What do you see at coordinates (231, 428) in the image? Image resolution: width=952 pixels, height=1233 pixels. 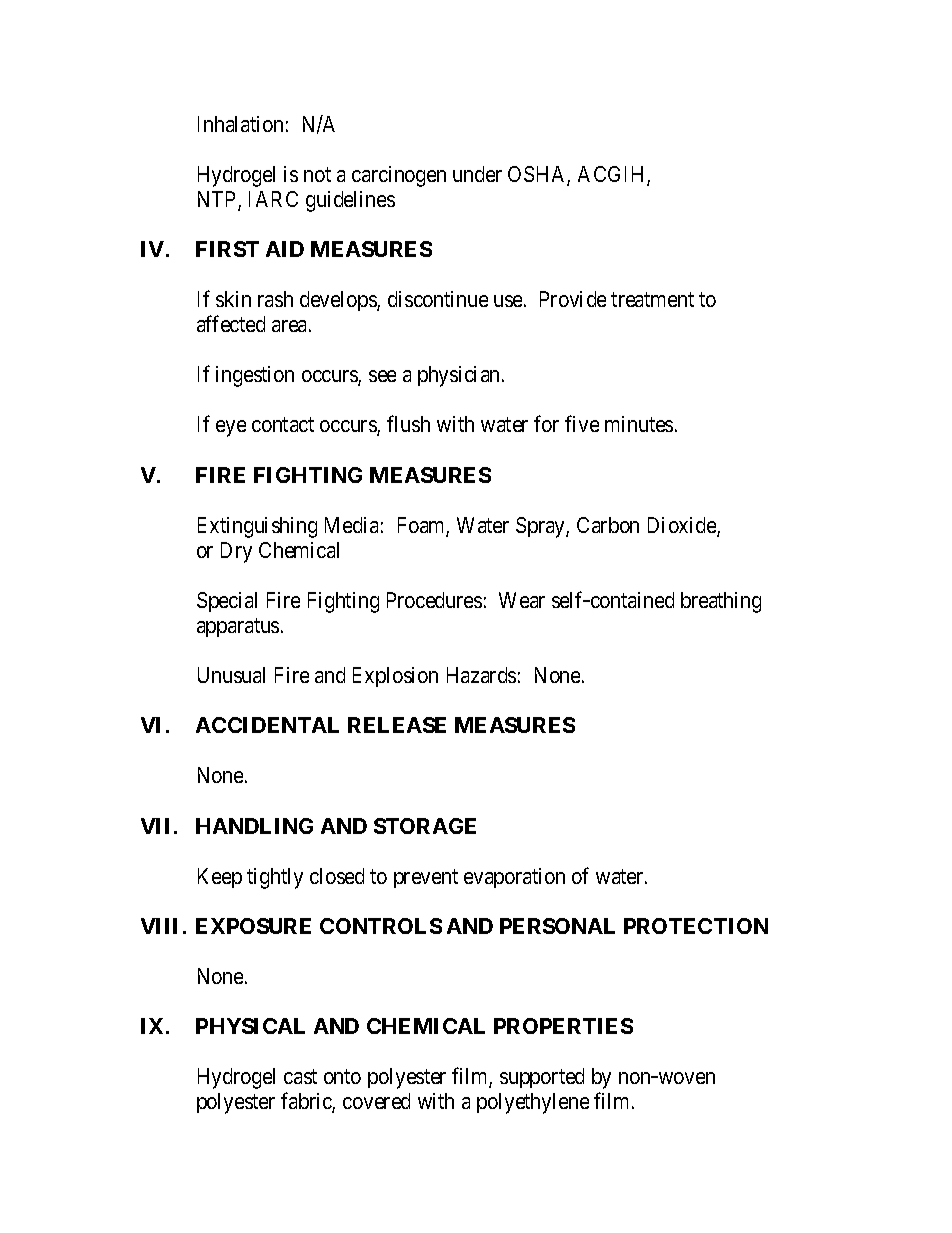 I see `eye` at bounding box center [231, 428].
